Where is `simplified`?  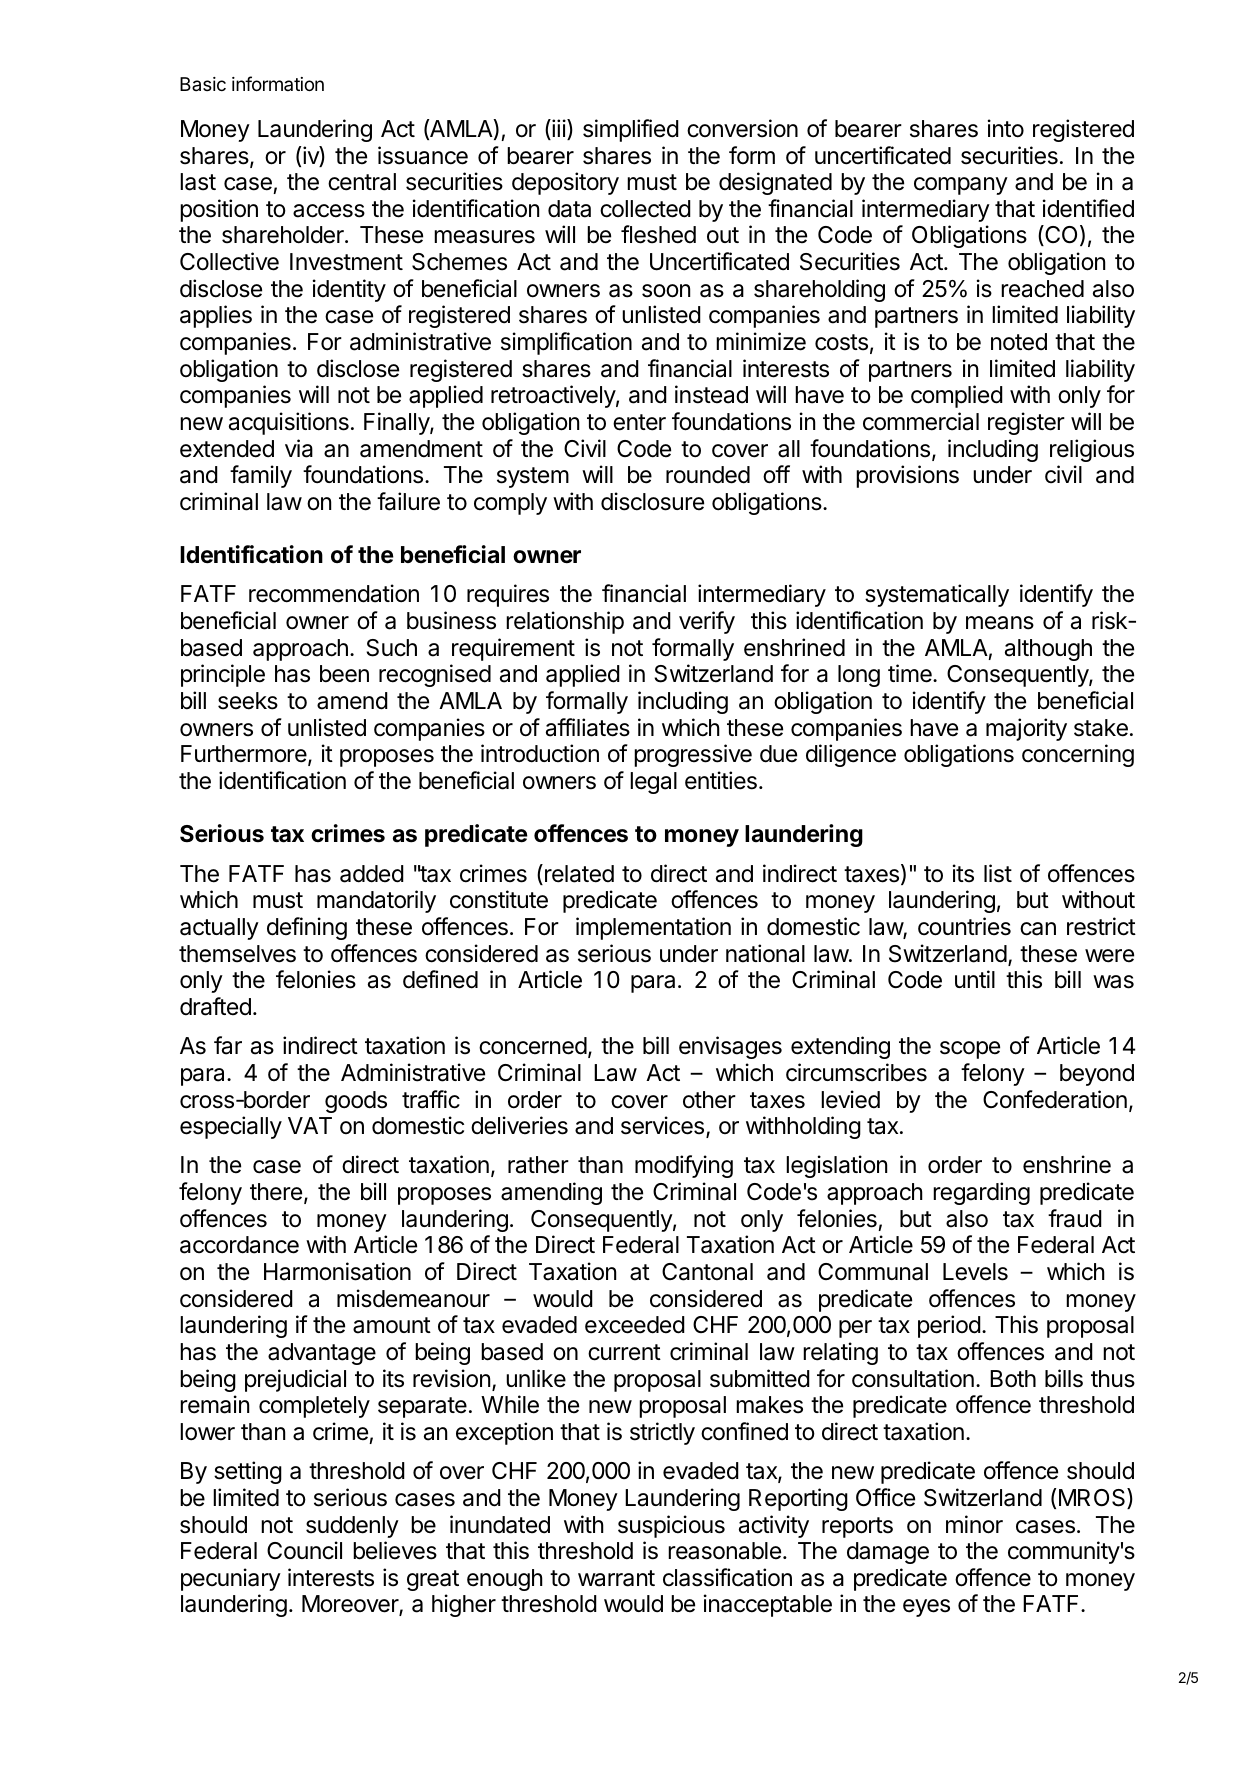
simplified is located at coordinates (631, 130).
